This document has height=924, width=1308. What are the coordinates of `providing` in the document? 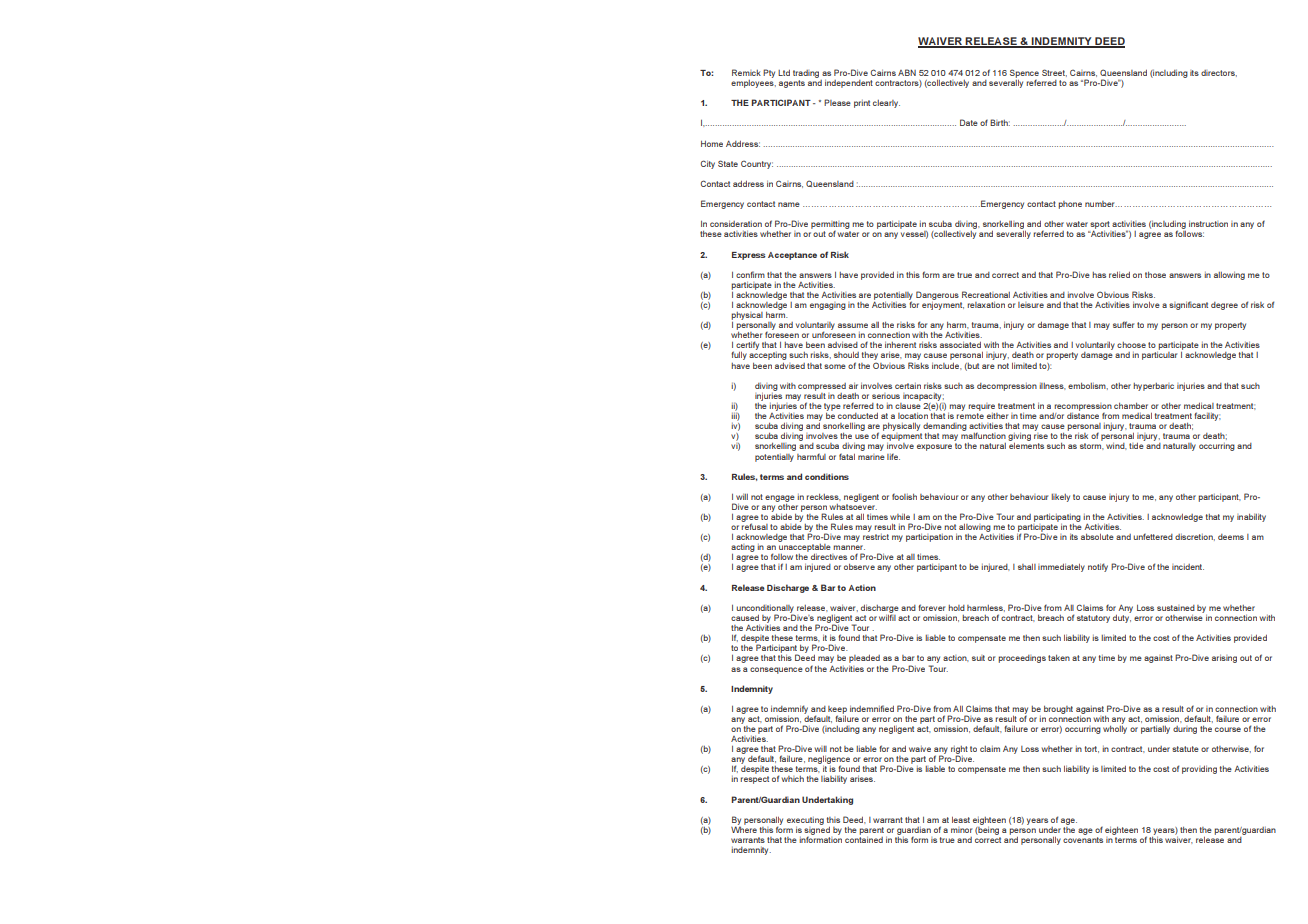 It's located at (1199, 769).
